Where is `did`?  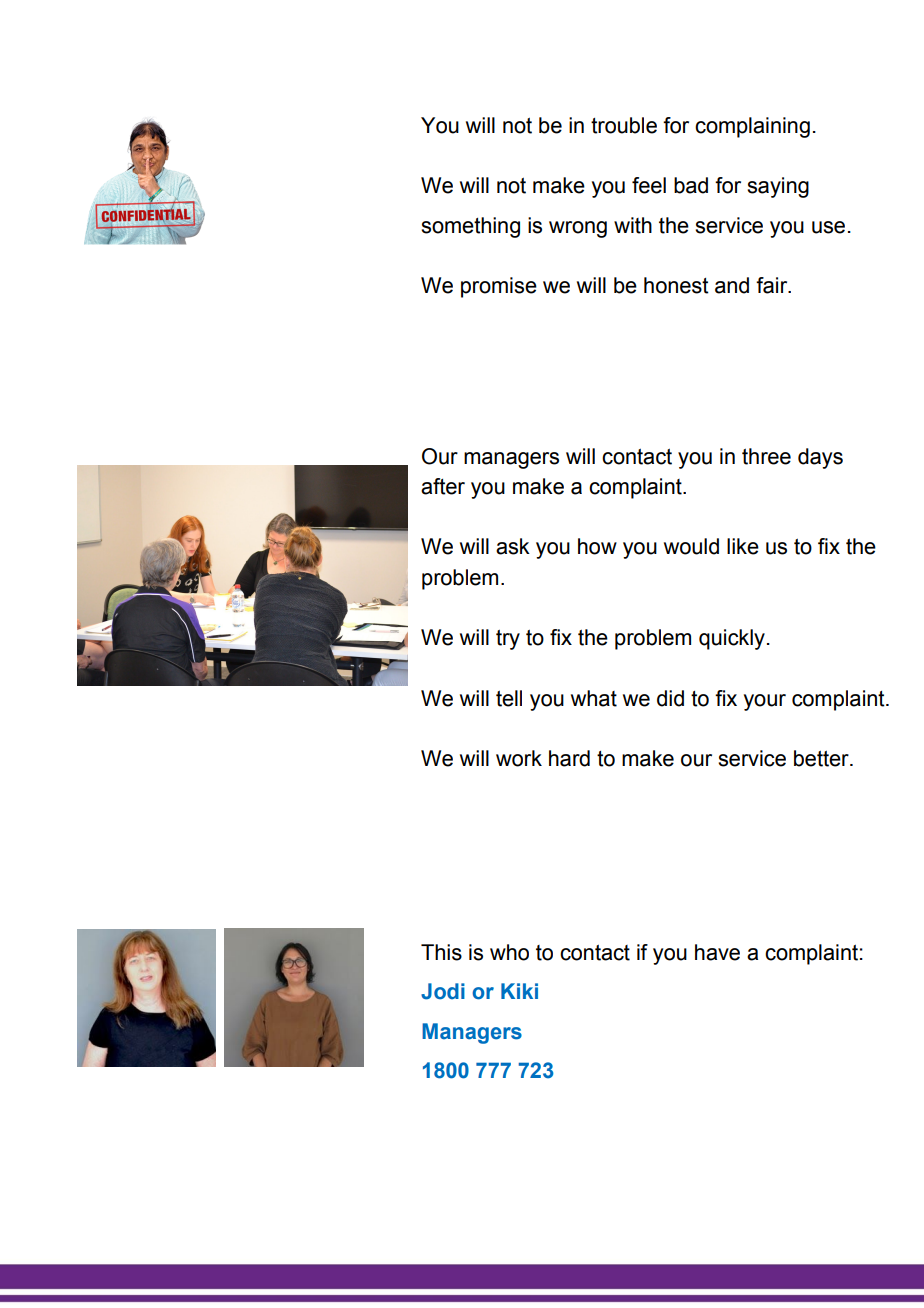 did is located at coordinates (670, 698).
